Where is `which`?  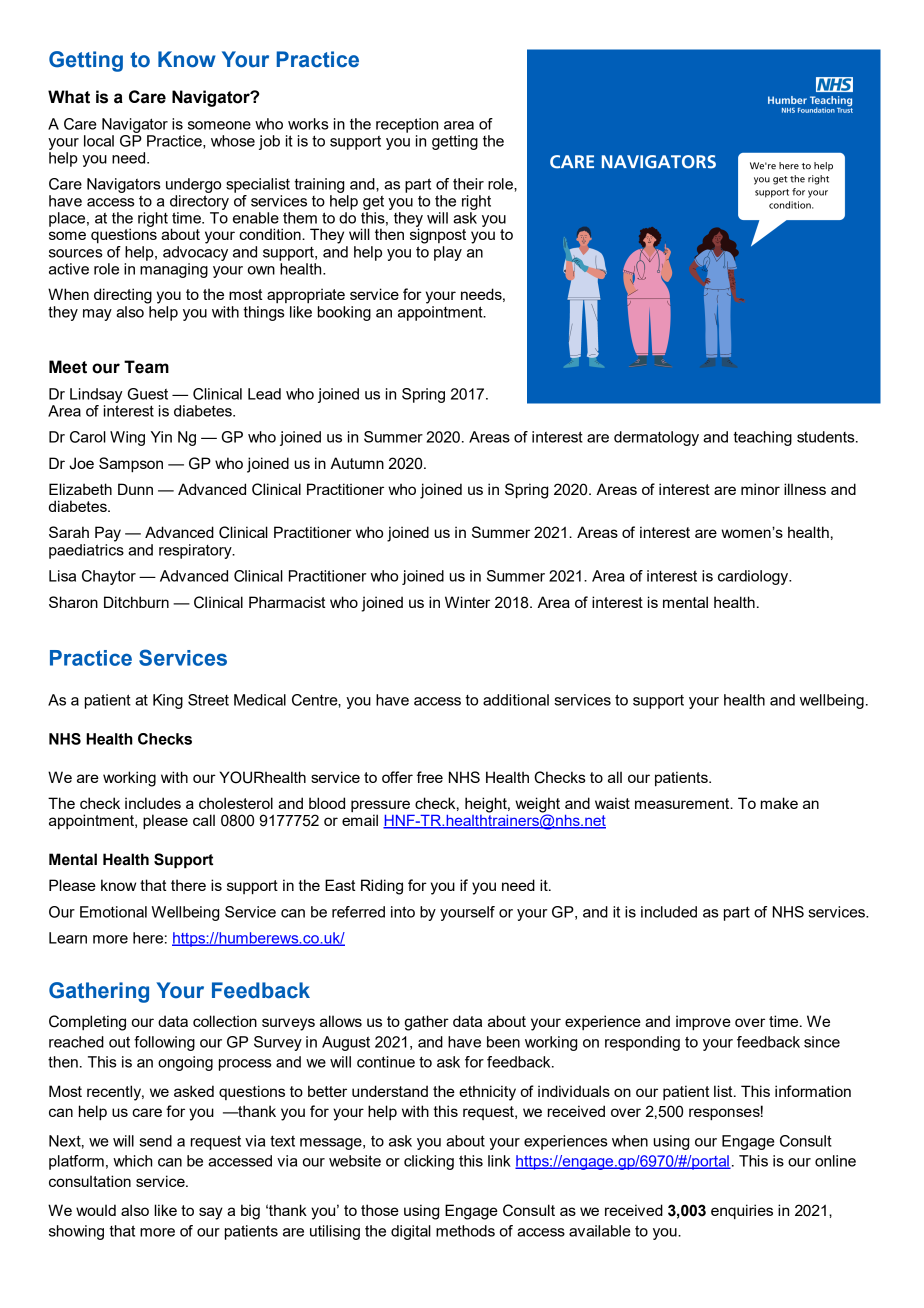
which is located at coordinates (132, 1161).
